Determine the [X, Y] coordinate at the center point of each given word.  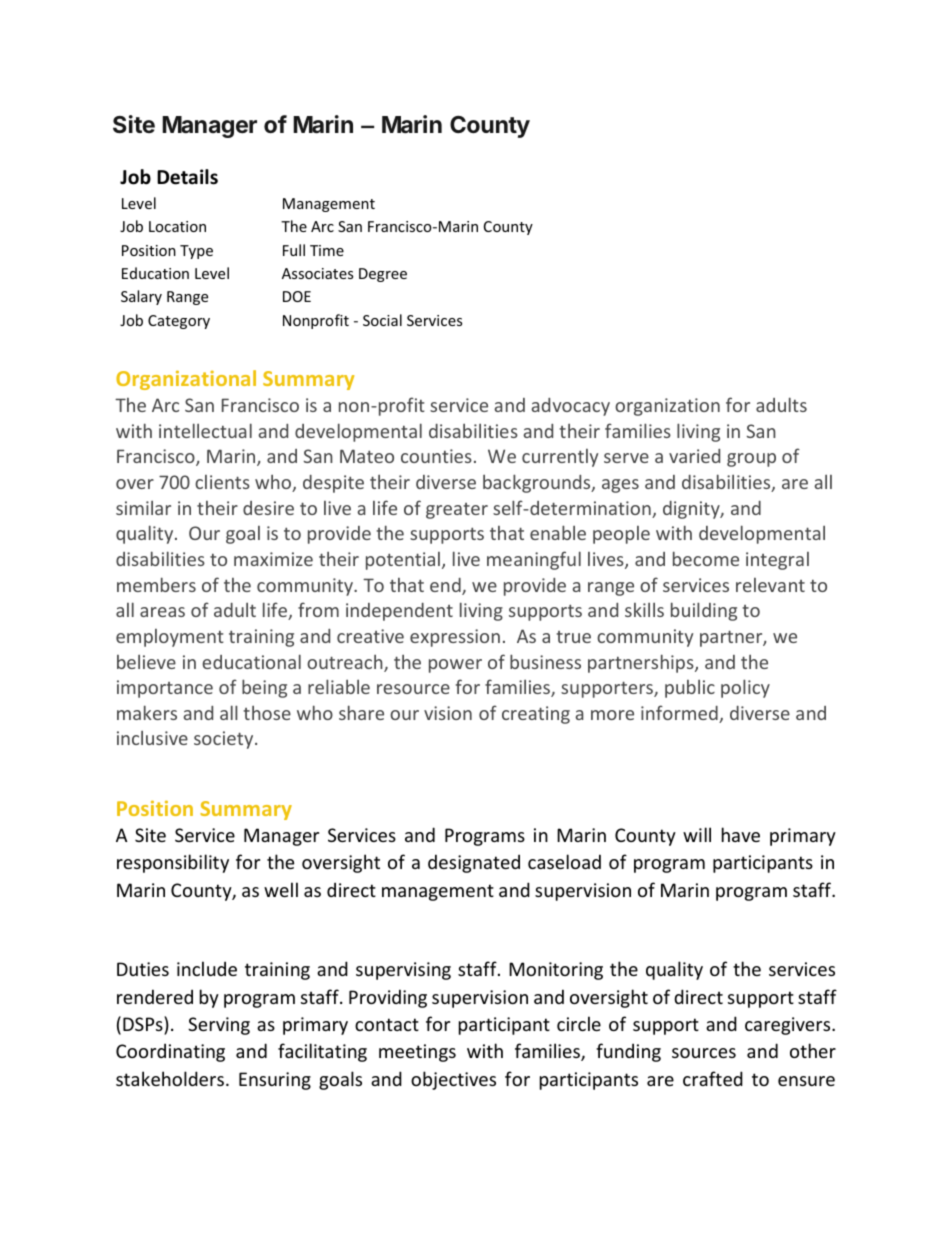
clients [222, 482]
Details [187, 177]
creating [536, 715]
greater [457, 511]
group [751, 460]
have [741, 834]
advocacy [570, 407]
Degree [383, 275]
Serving [219, 1026]
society [225, 740]
